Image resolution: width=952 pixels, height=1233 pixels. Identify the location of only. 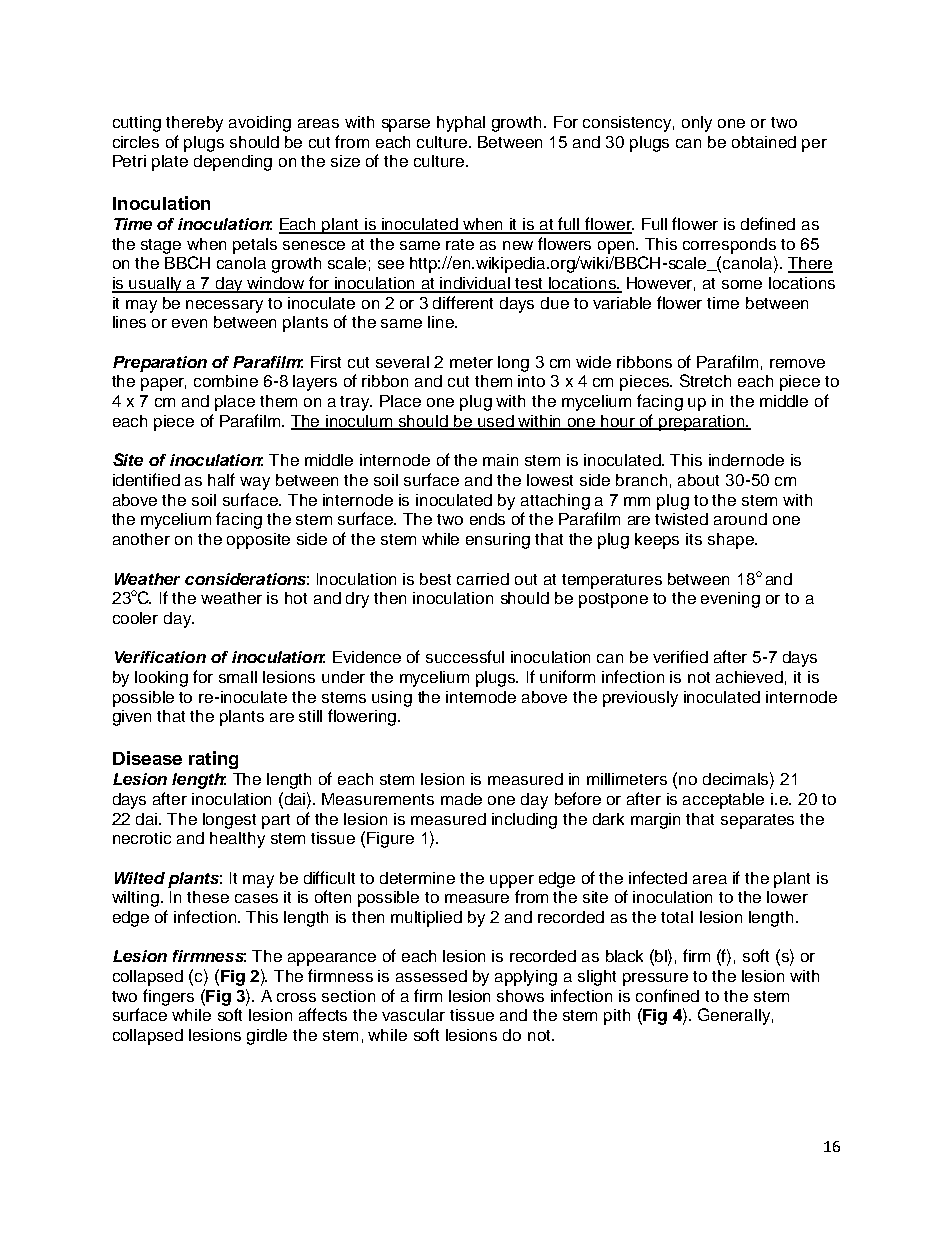
(697, 124).
